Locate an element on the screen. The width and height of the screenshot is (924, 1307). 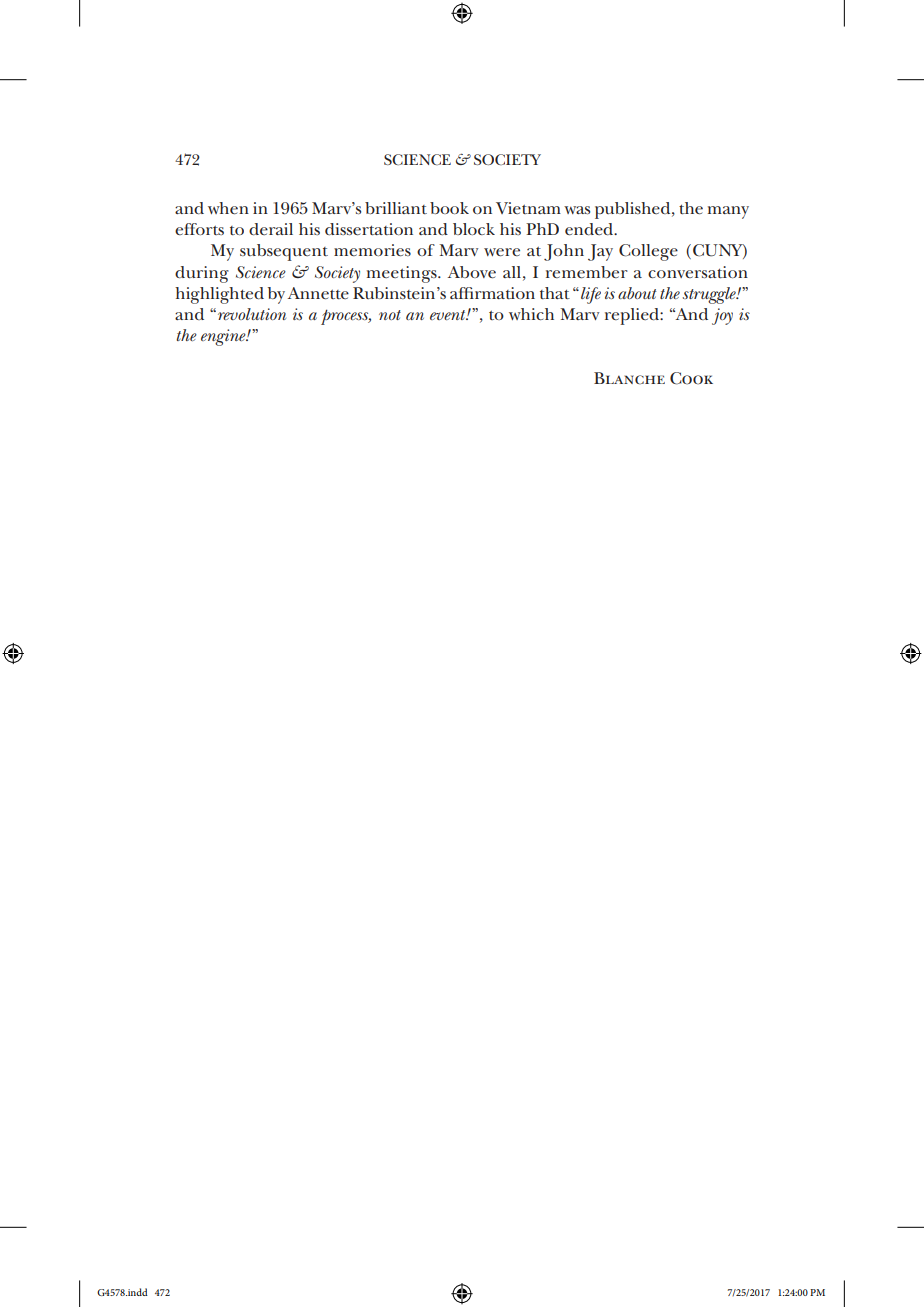
engine is located at coordinates (224, 337).
